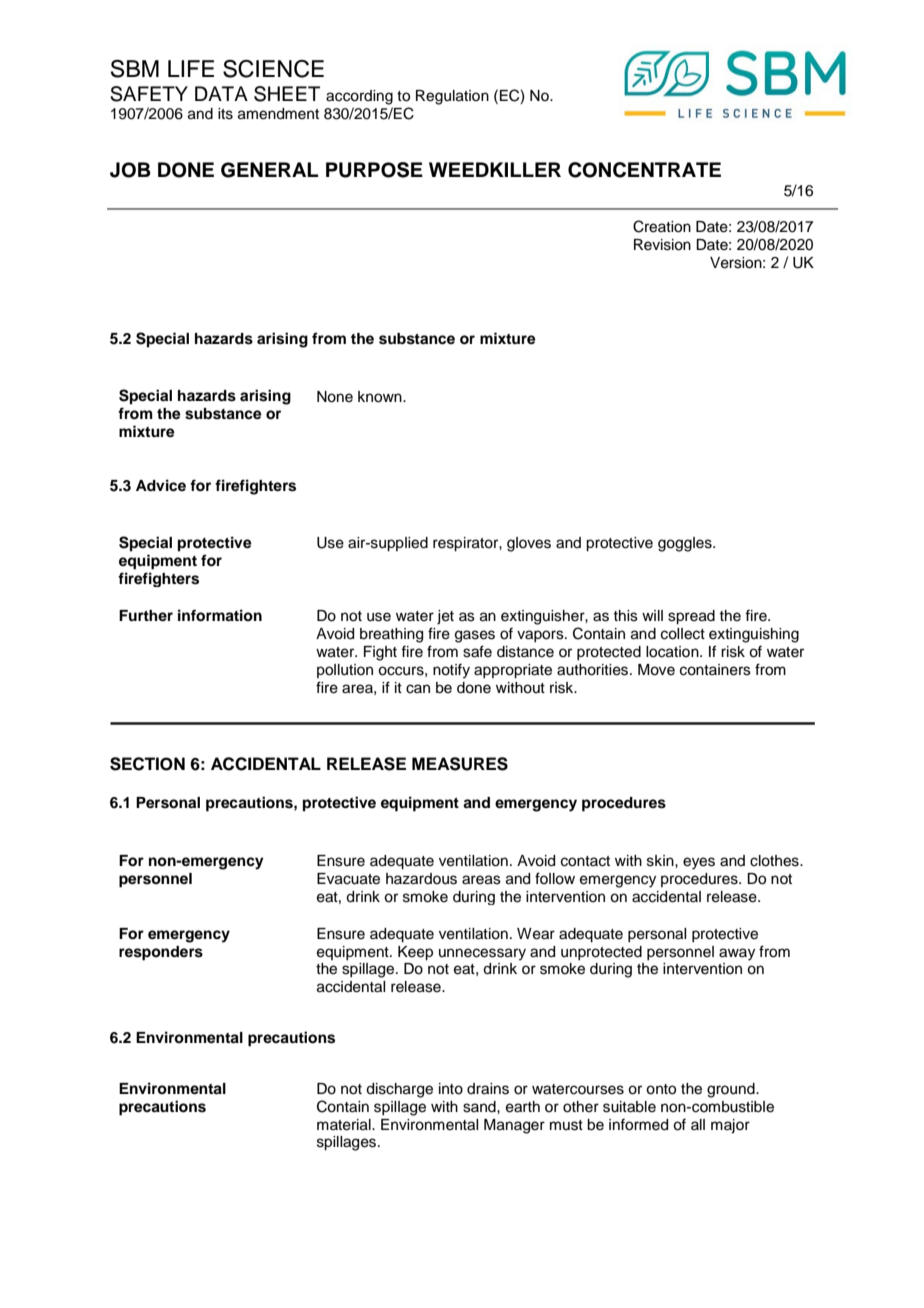  I want to click on eyes, so click(699, 863).
